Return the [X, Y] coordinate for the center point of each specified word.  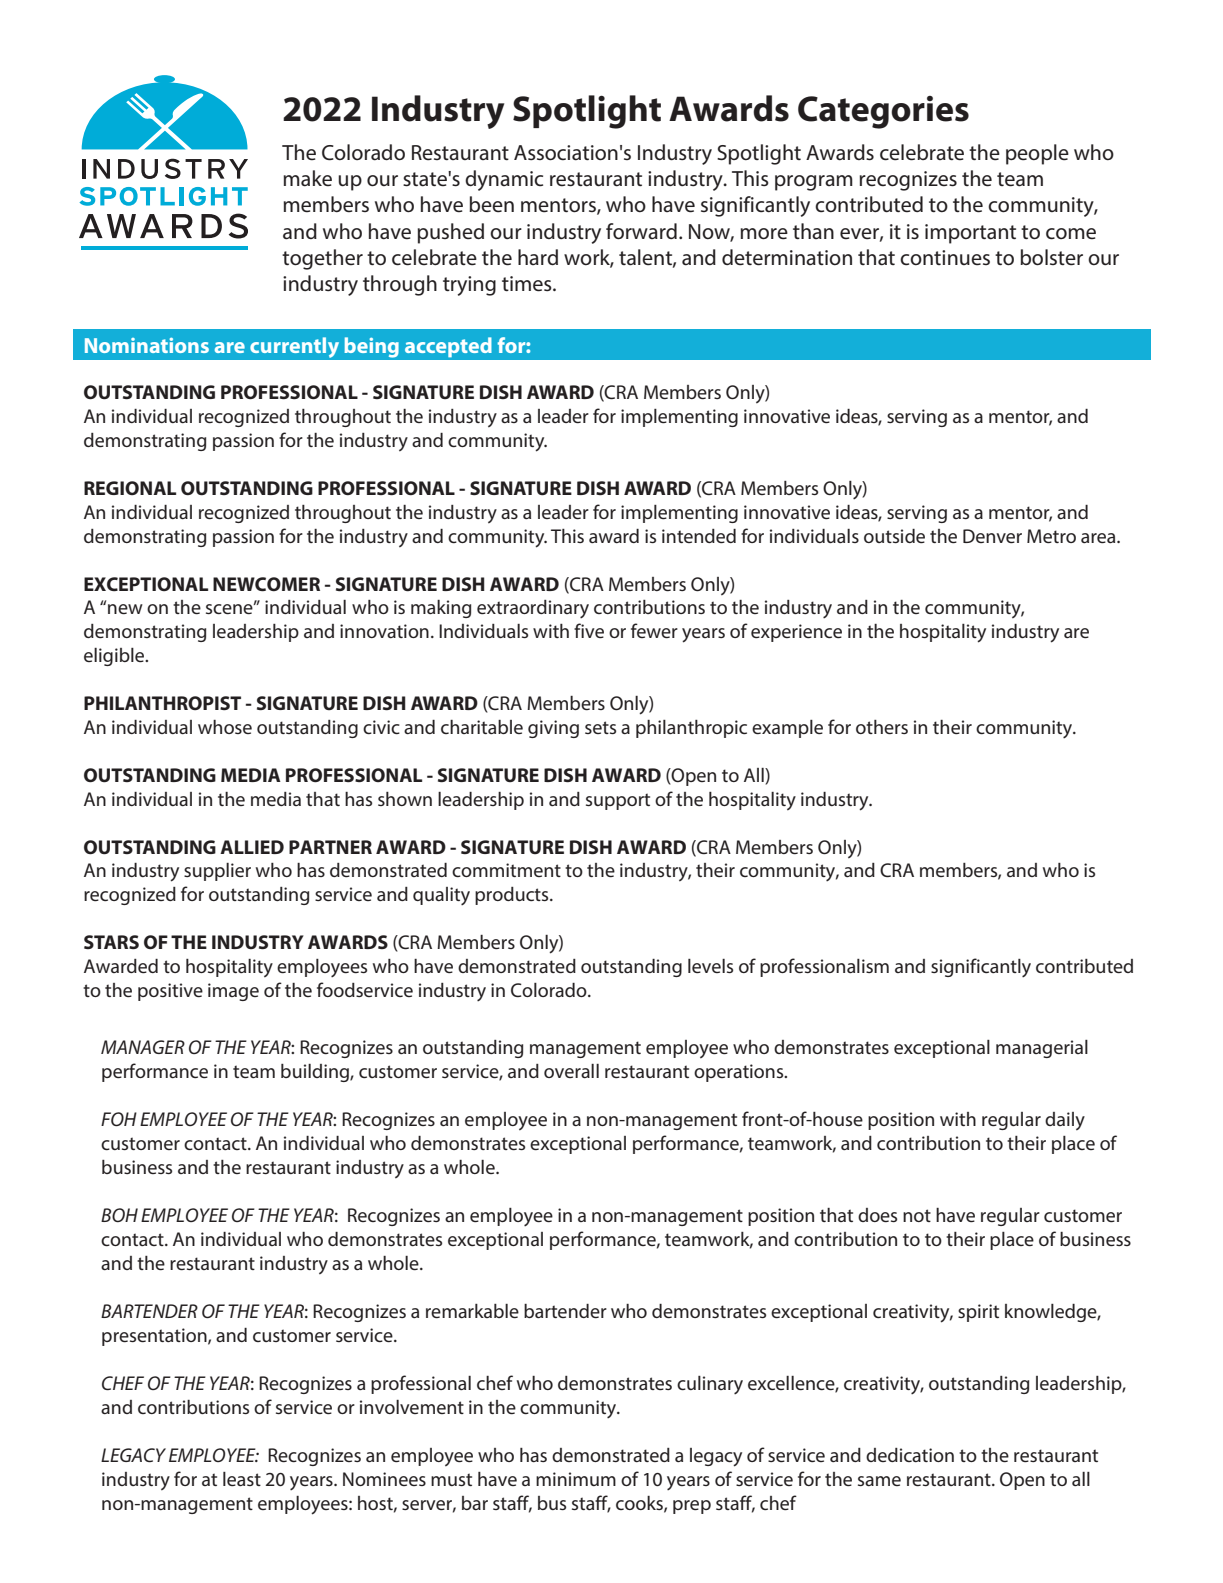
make [307, 178]
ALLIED [252, 847]
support [618, 801]
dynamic [504, 180]
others [882, 727]
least [242, 1479]
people [1037, 154]
